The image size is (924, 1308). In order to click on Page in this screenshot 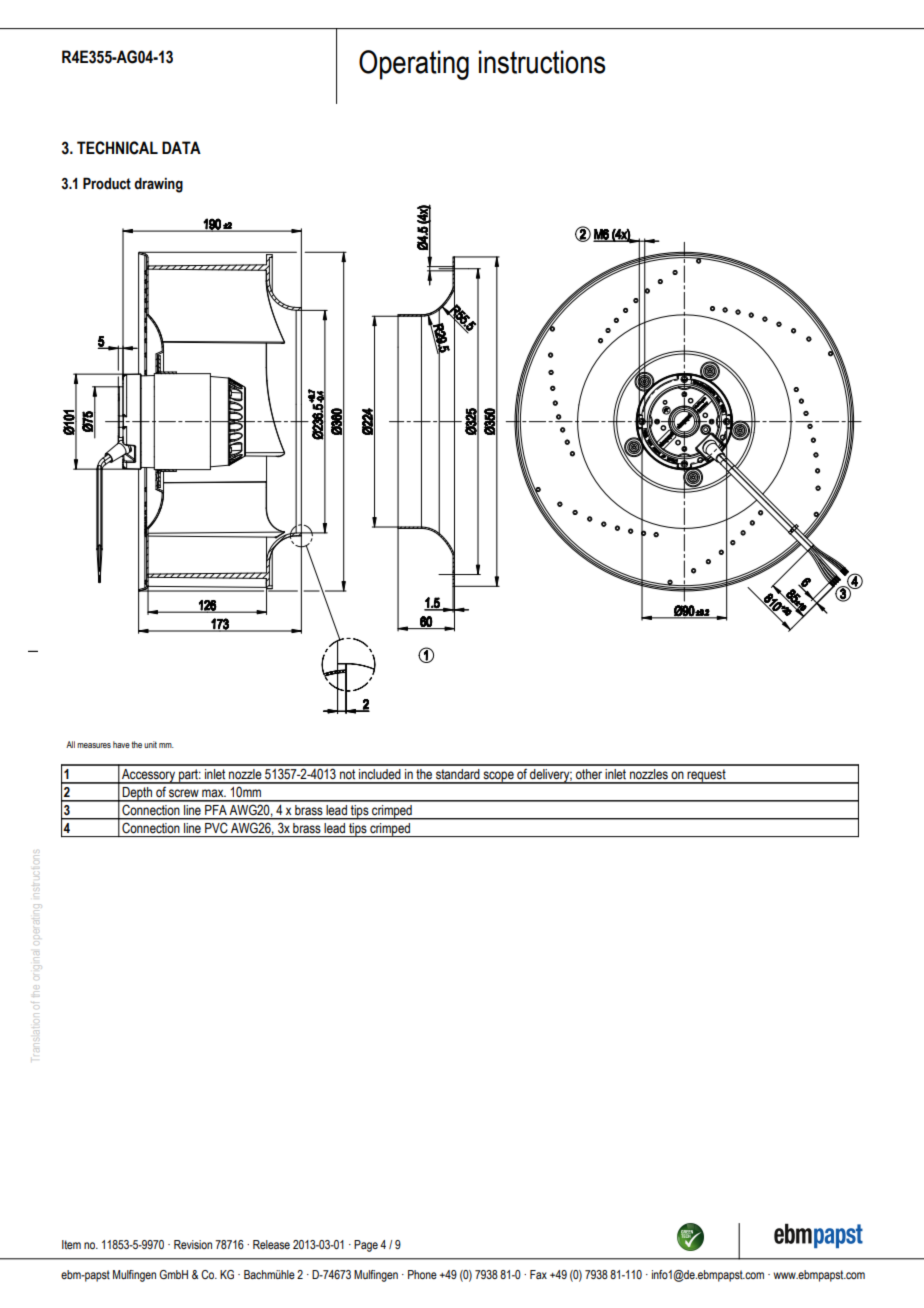, I will do `click(366, 1246)`.
